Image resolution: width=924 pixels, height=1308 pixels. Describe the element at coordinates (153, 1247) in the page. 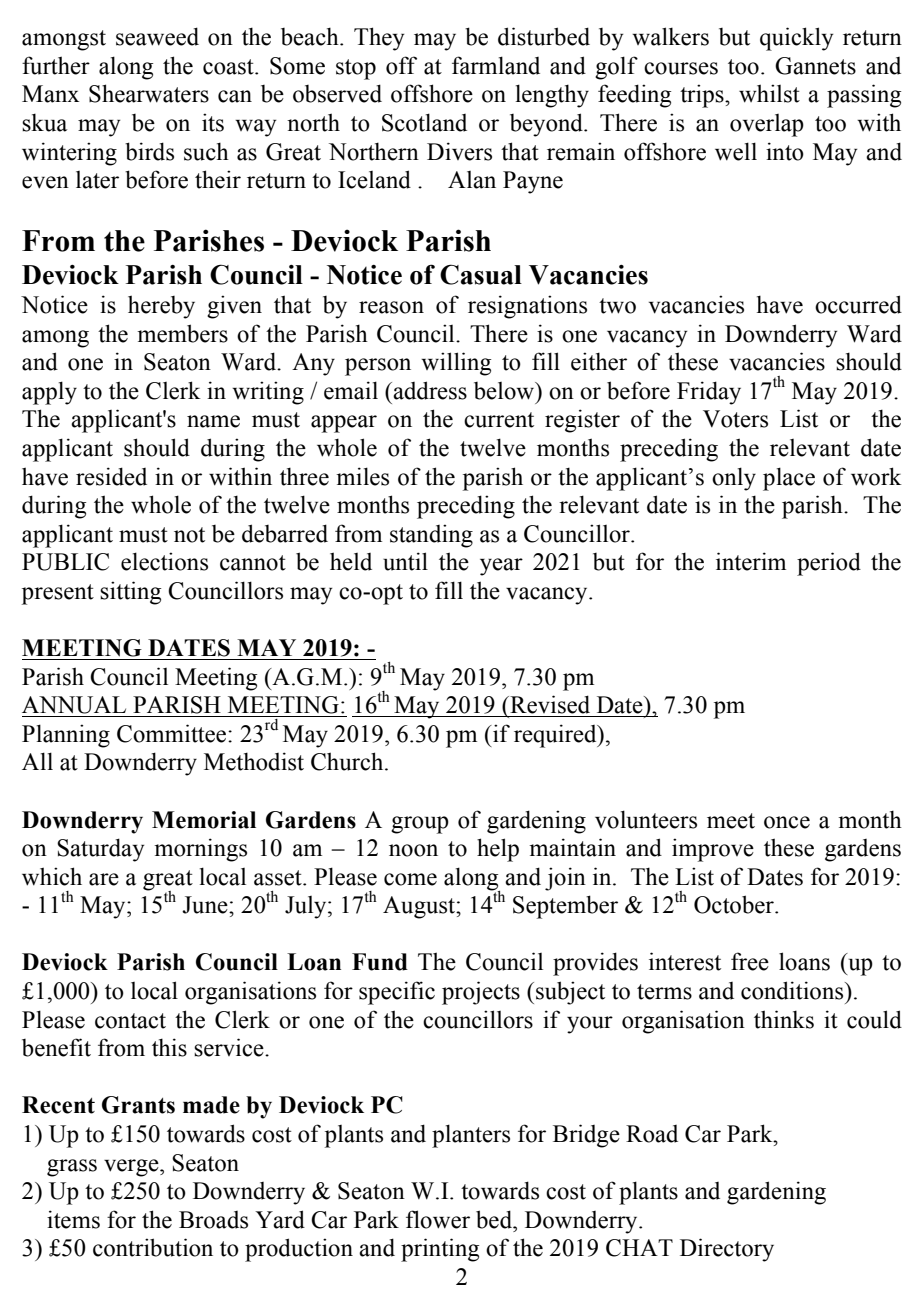

I see `contribution` at that location.
